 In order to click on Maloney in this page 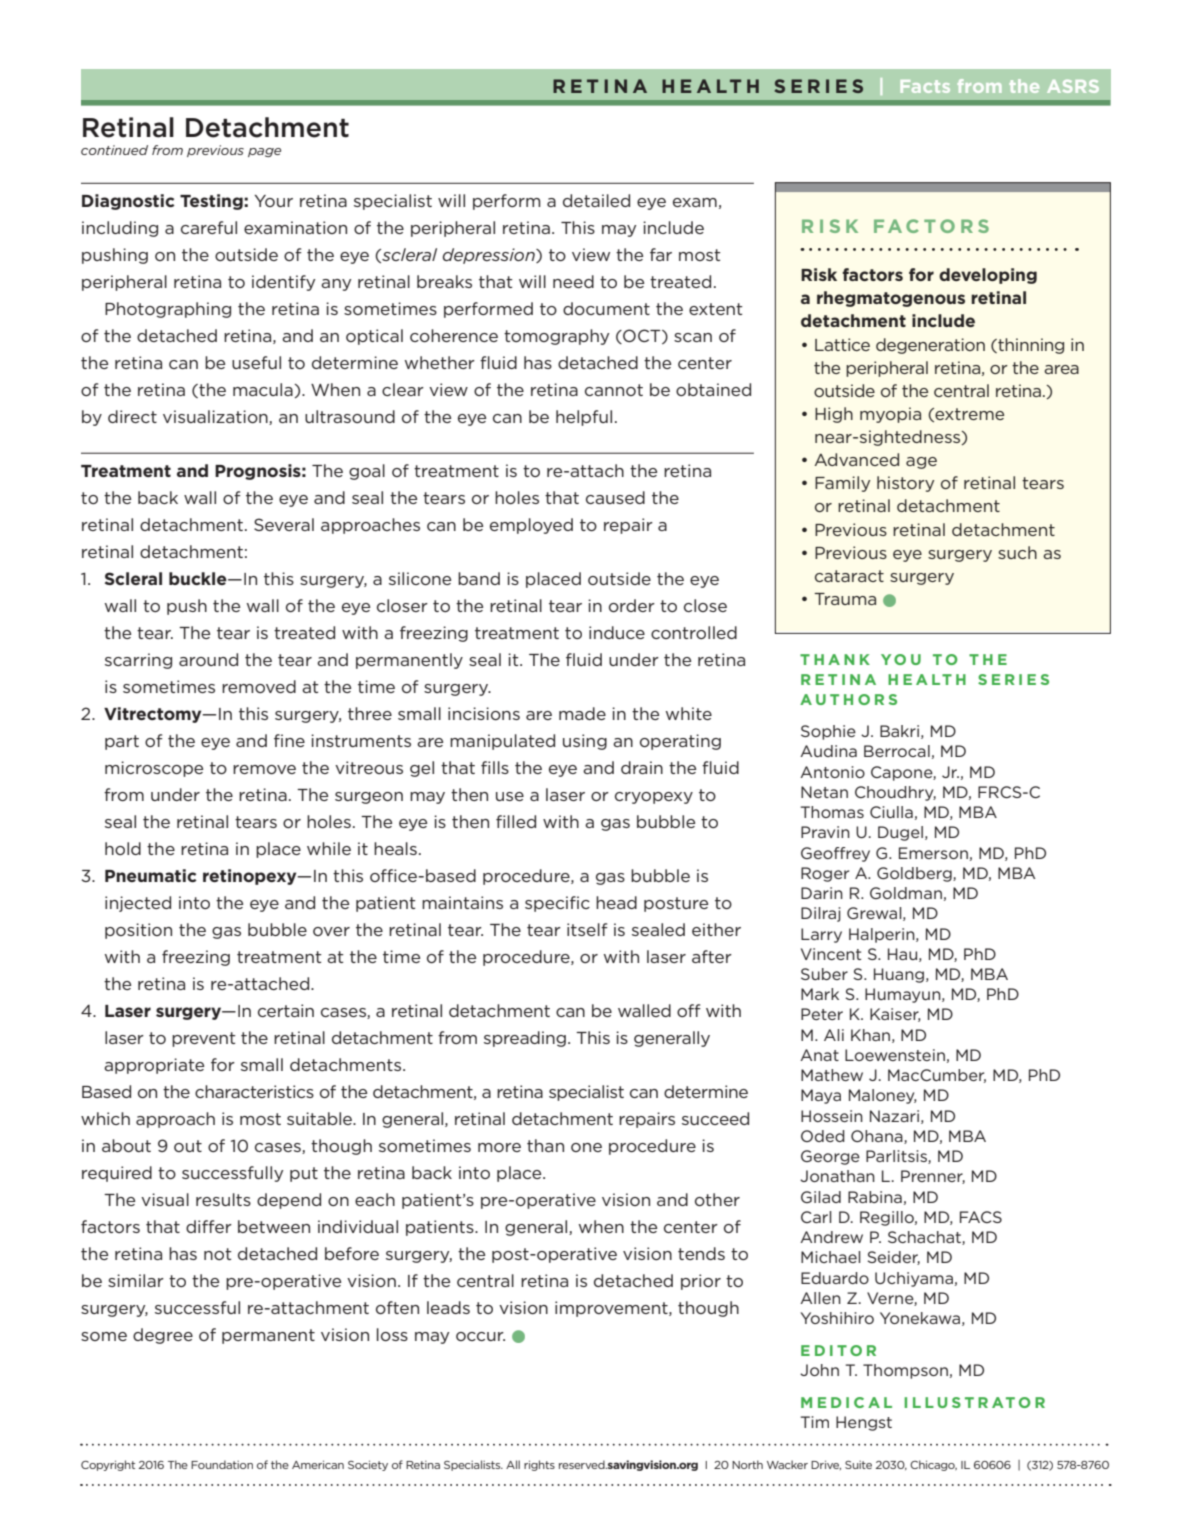, I will do `click(882, 1096)`.
